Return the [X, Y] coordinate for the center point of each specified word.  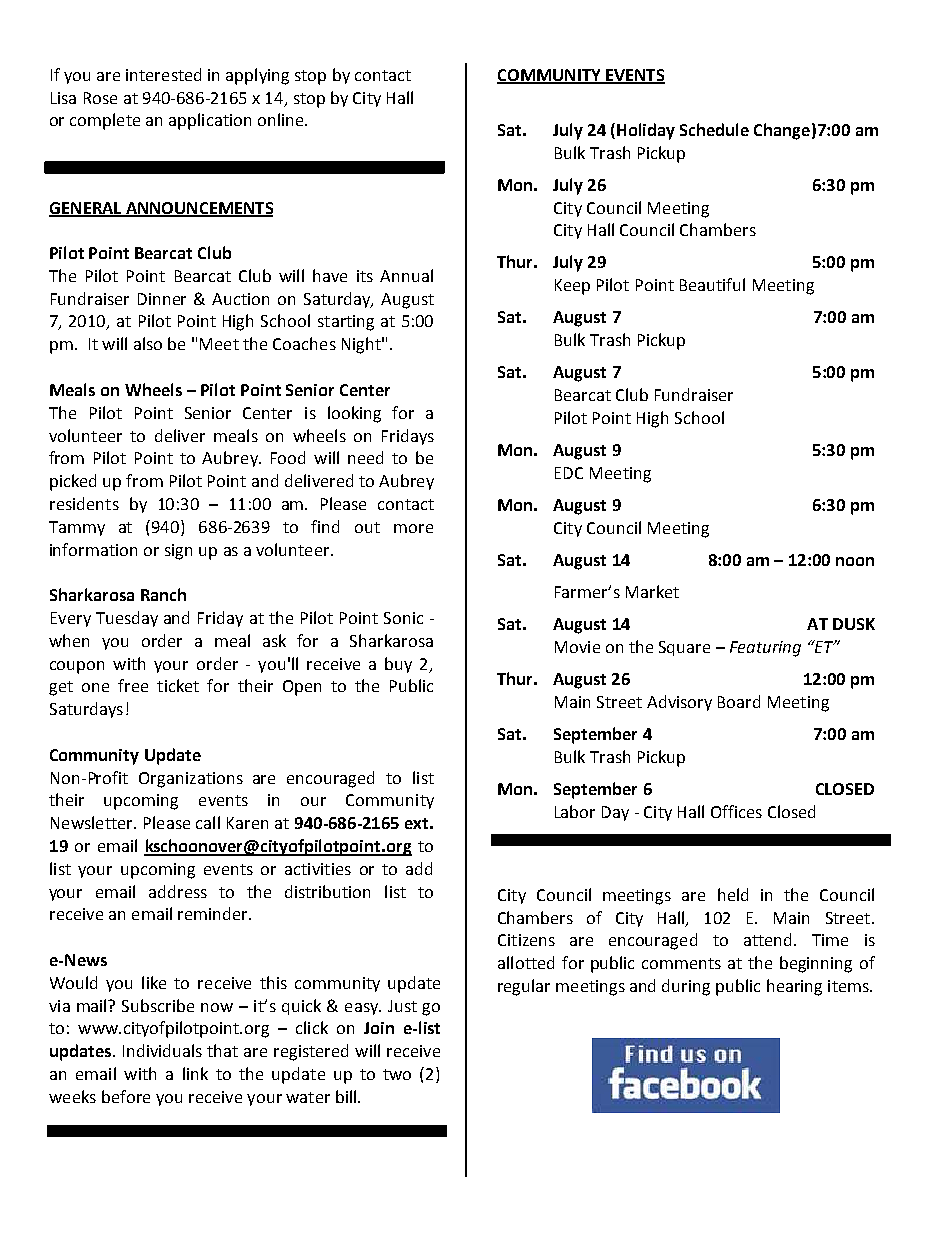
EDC [569, 473]
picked [73, 482]
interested [163, 74]
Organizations [191, 780]
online [282, 119]
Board [739, 701]
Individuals [162, 1050]
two [397, 1074]
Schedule [714, 129]
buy [398, 665]
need [365, 457]
